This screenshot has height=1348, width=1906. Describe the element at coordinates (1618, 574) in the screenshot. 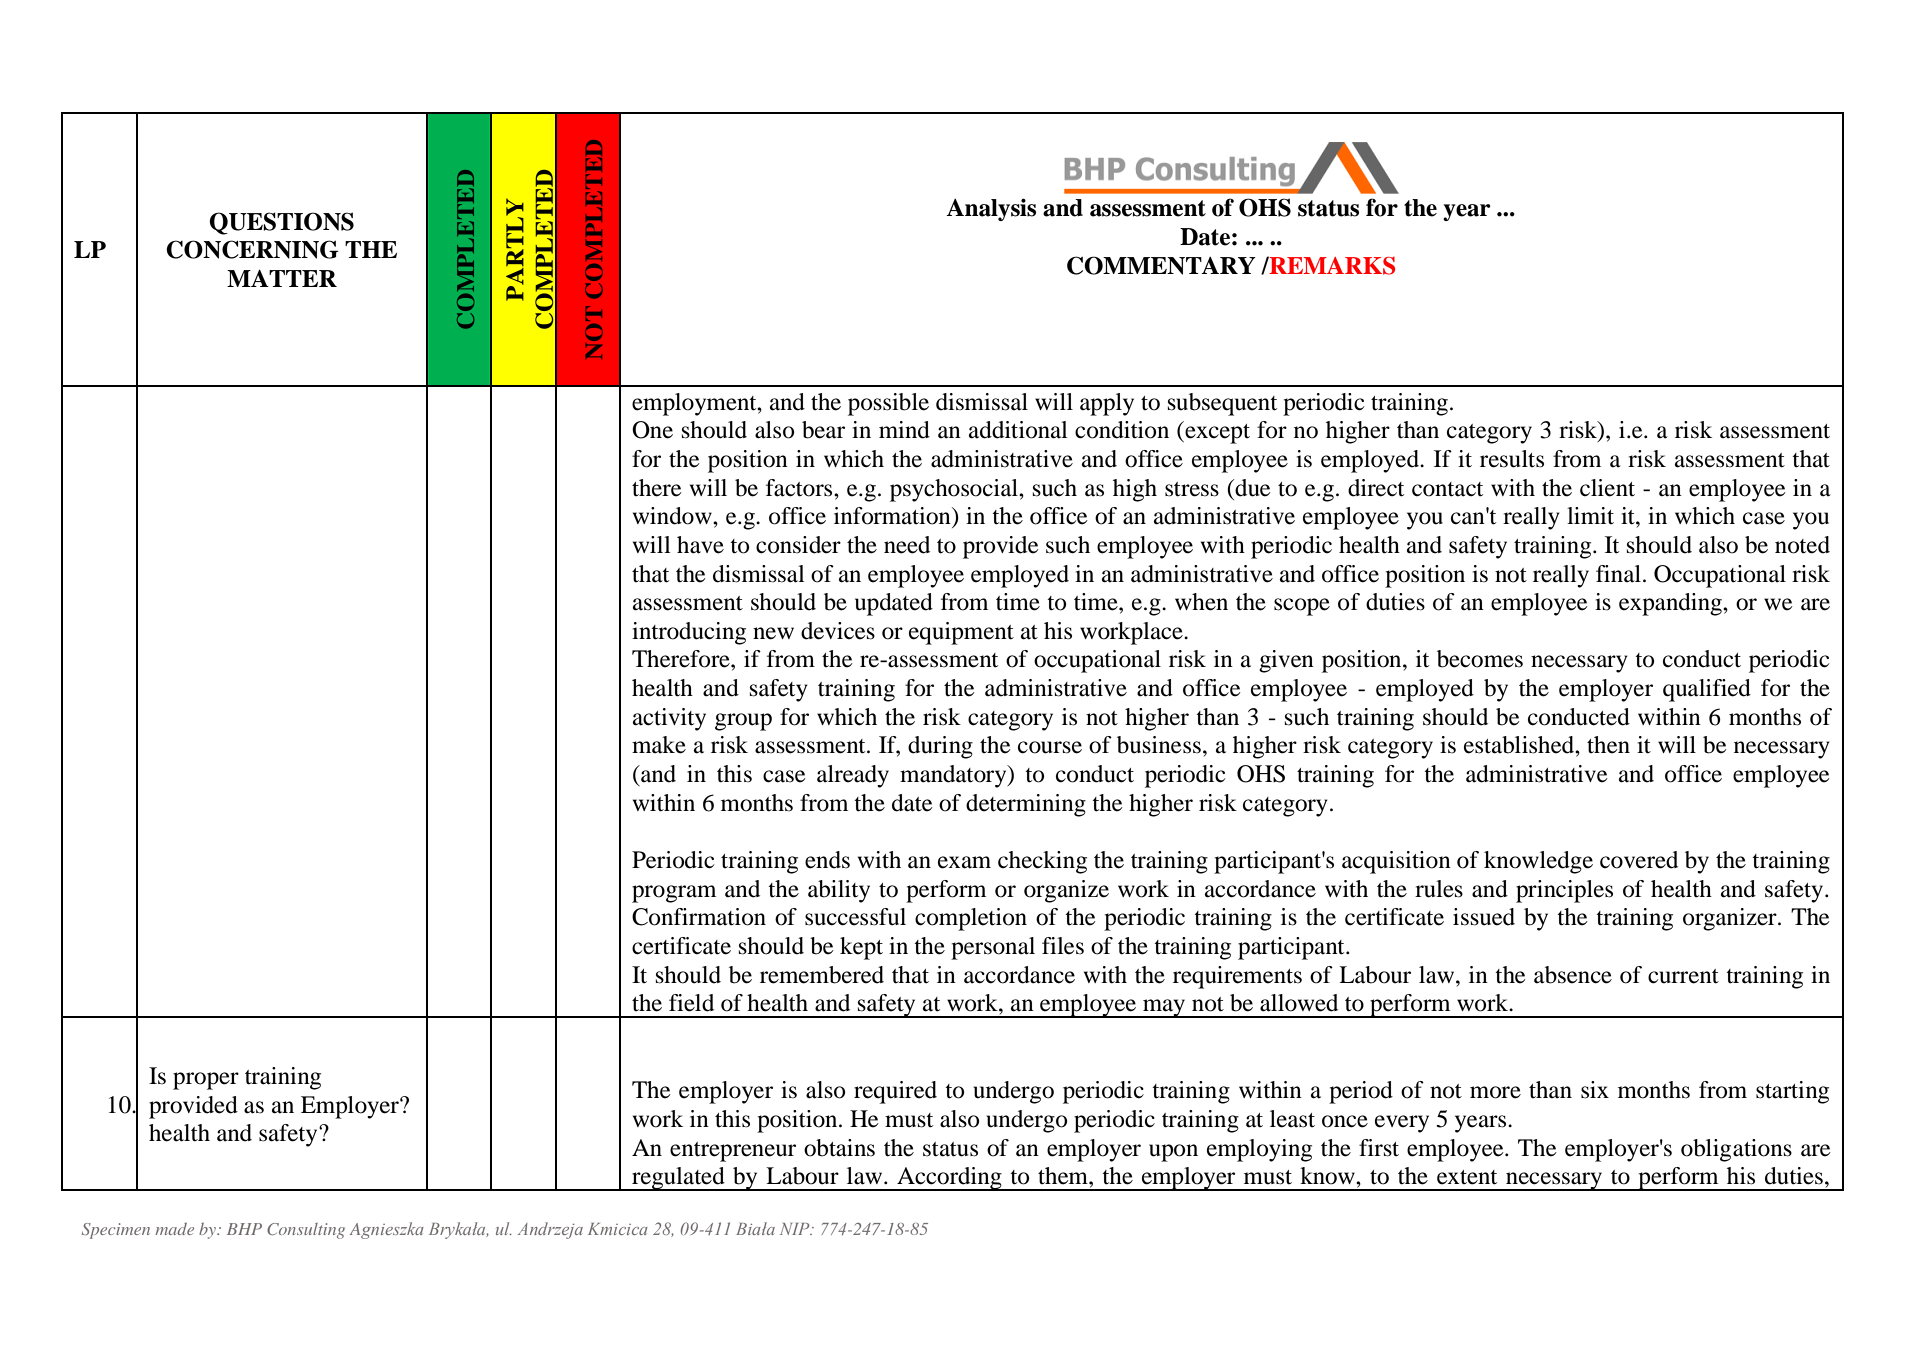

I see `final` at that location.
